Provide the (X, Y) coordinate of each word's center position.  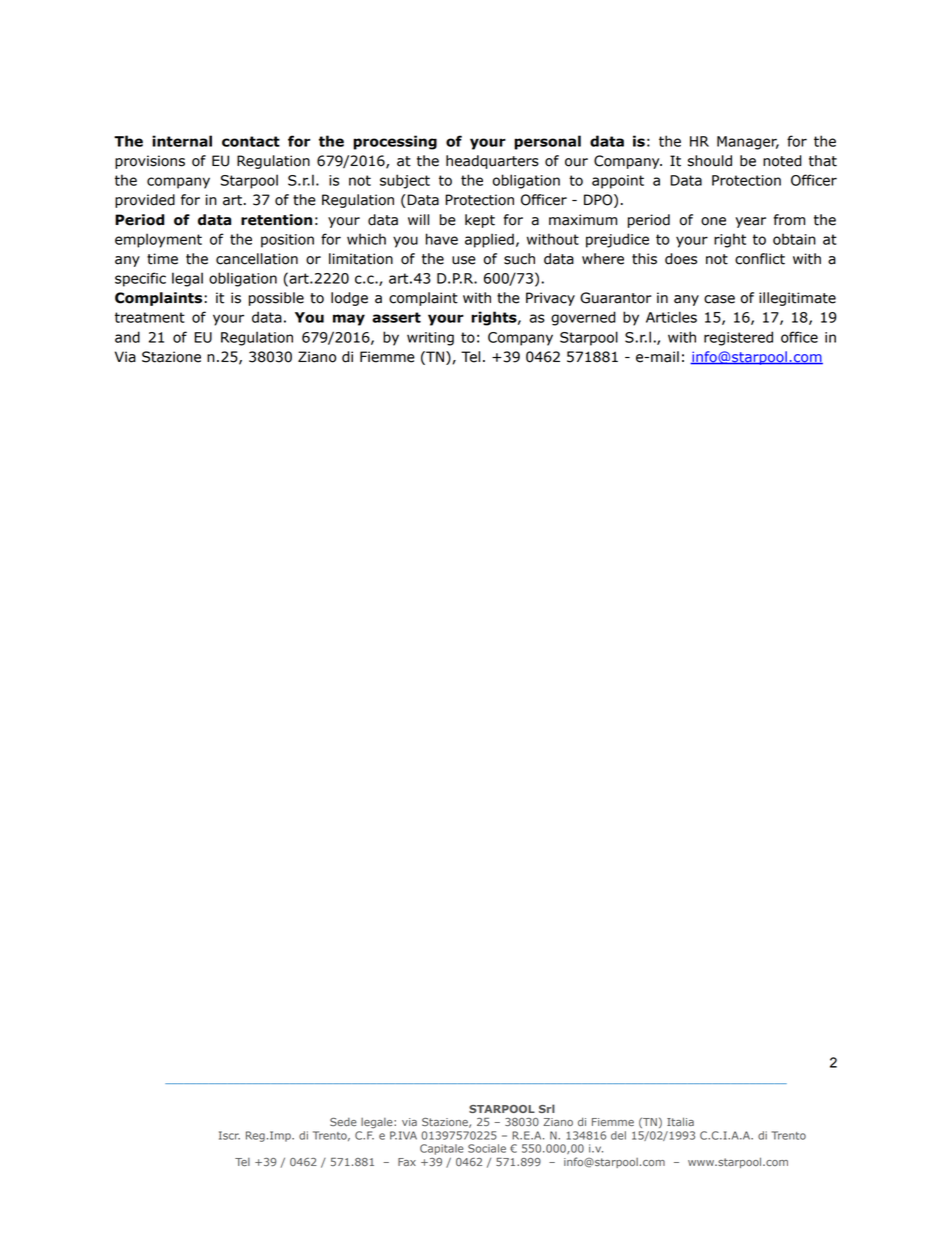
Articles (671, 317)
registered (738, 338)
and (127, 337)
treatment (150, 317)
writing (430, 339)
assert (396, 317)
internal (182, 141)
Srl (547, 1108)
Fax (407, 1162)
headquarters (492, 162)
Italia (680, 1121)
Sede (343, 1122)
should (710, 161)
